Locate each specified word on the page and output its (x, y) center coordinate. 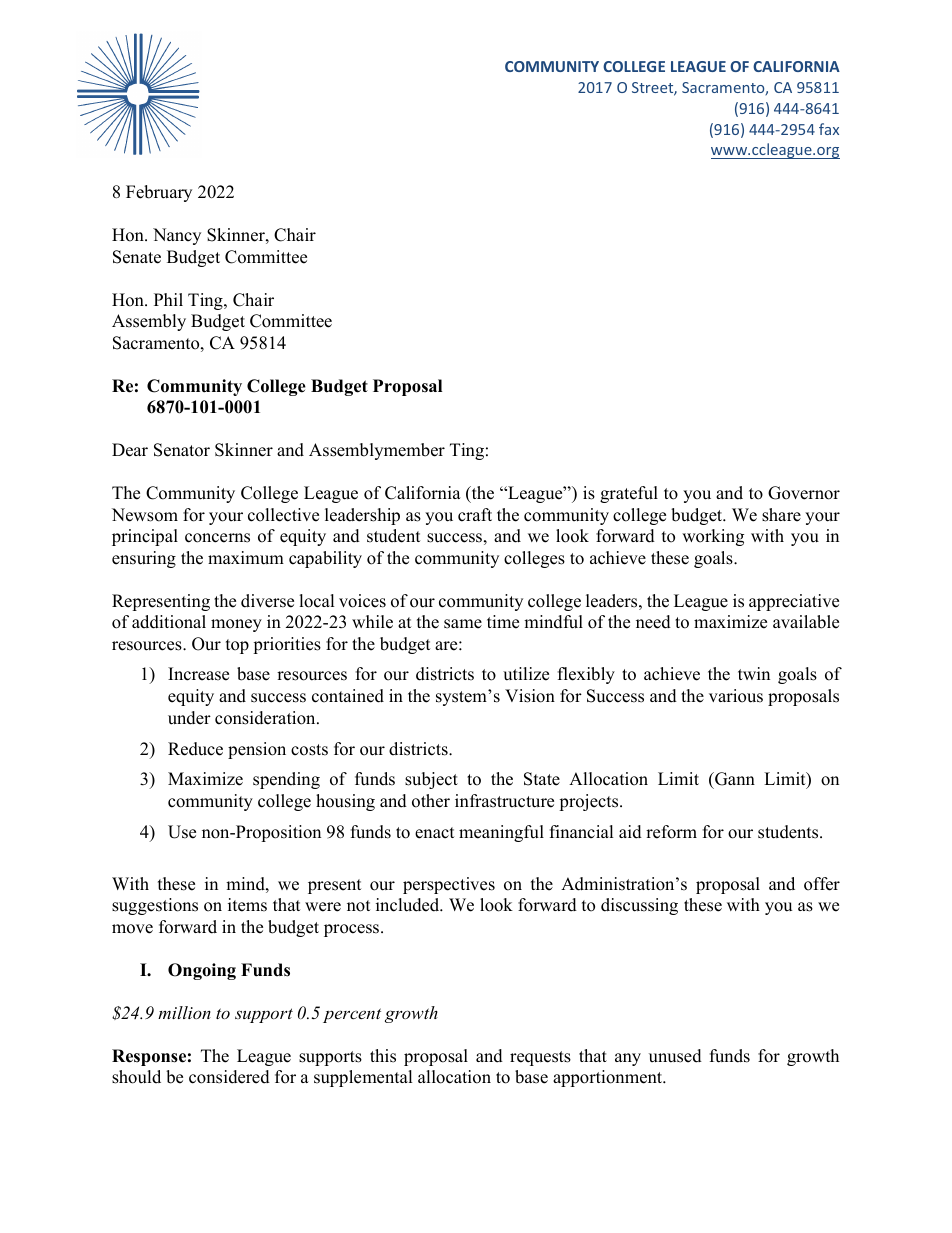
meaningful (501, 833)
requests (540, 1058)
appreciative (794, 602)
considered (229, 1077)
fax (829, 129)
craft (475, 515)
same (463, 624)
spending (286, 780)
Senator (182, 450)
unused (675, 1056)
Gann (734, 779)
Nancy (177, 236)
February (159, 193)
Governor (804, 493)
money (236, 625)
